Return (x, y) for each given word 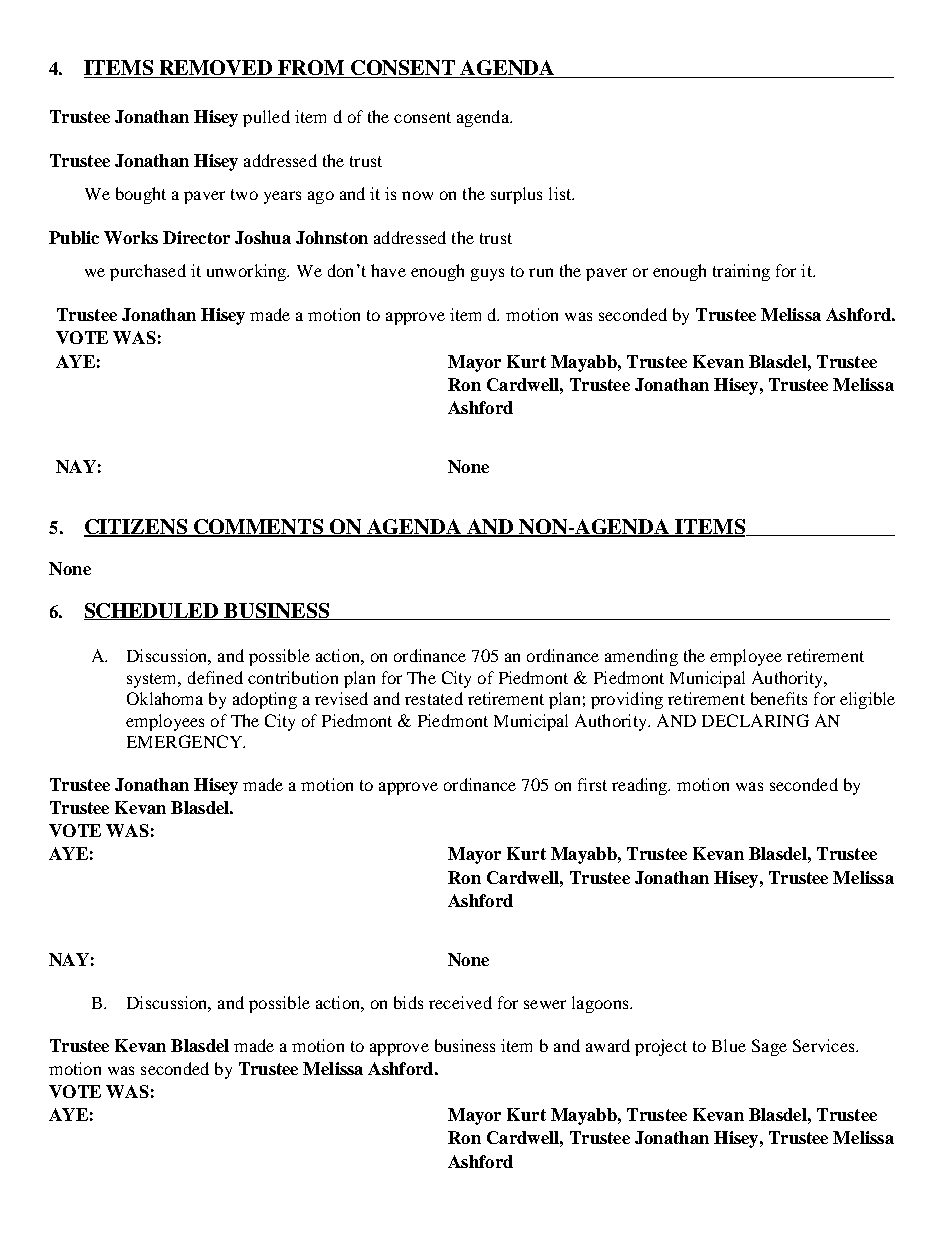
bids (408, 1002)
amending (641, 657)
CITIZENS (137, 528)
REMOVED (216, 69)
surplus (516, 195)
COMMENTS (259, 528)
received (460, 1002)
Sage (769, 1047)
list (561, 193)
